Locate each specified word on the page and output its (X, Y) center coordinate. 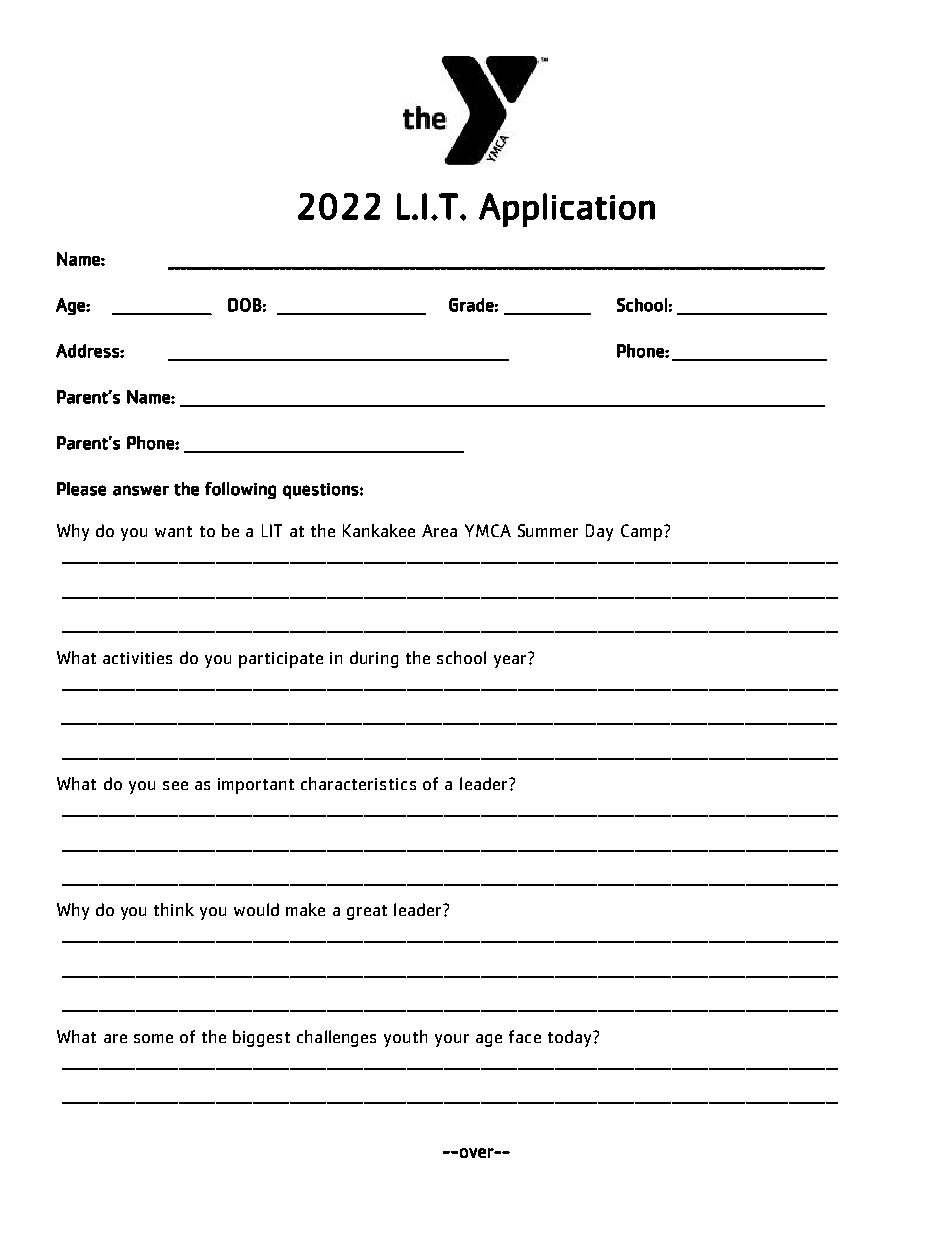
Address (88, 351)
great (367, 912)
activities (137, 658)
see (175, 785)
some (153, 1038)
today (571, 1038)
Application (567, 210)
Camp (641, 532)
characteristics (358, 783)
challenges (336, 1038)
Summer (548, 530)
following (240, 490)
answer (141, 490)
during (374, 659)
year (511, 660)
